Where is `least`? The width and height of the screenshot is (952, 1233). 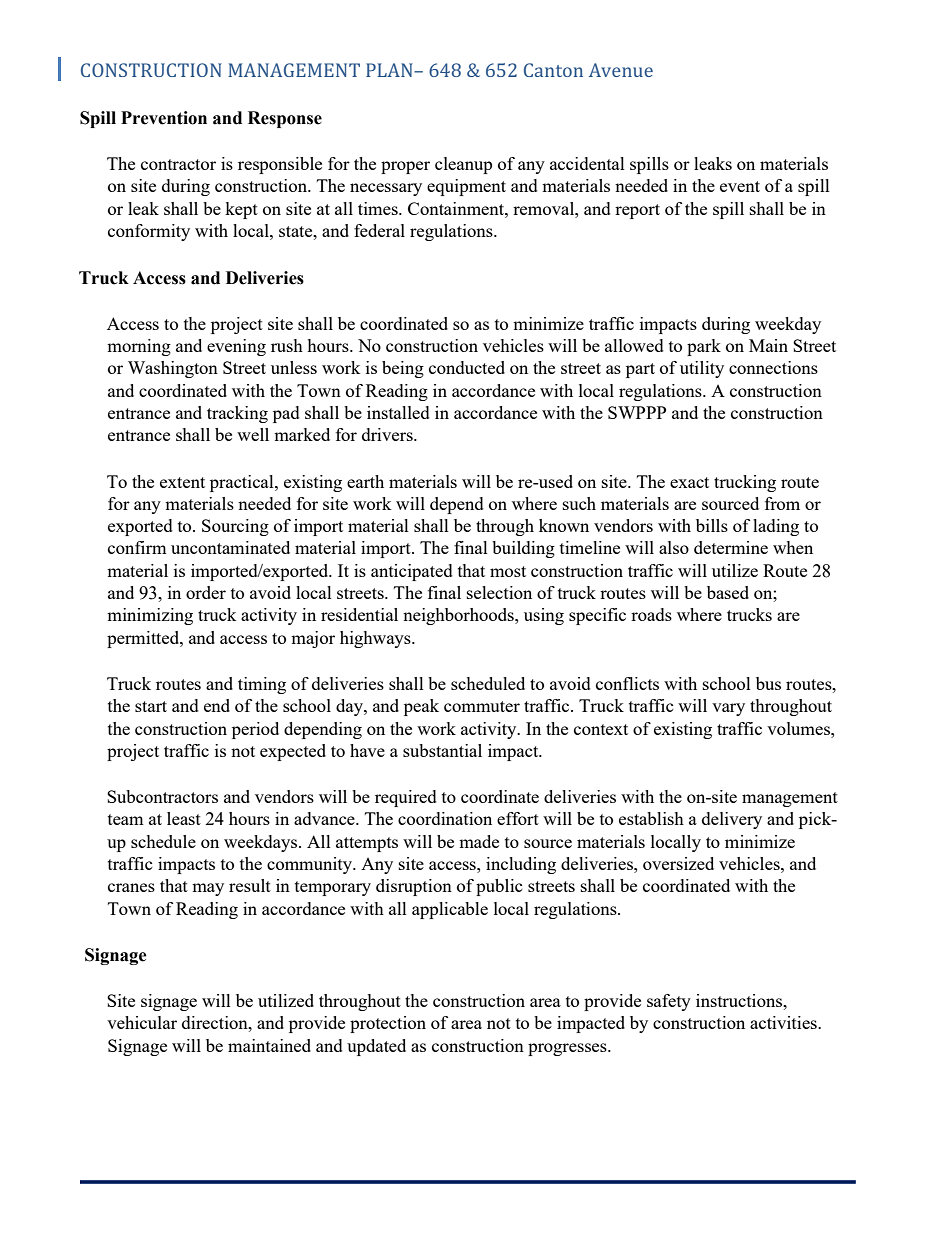 least is located at coordinates (184, 818).
